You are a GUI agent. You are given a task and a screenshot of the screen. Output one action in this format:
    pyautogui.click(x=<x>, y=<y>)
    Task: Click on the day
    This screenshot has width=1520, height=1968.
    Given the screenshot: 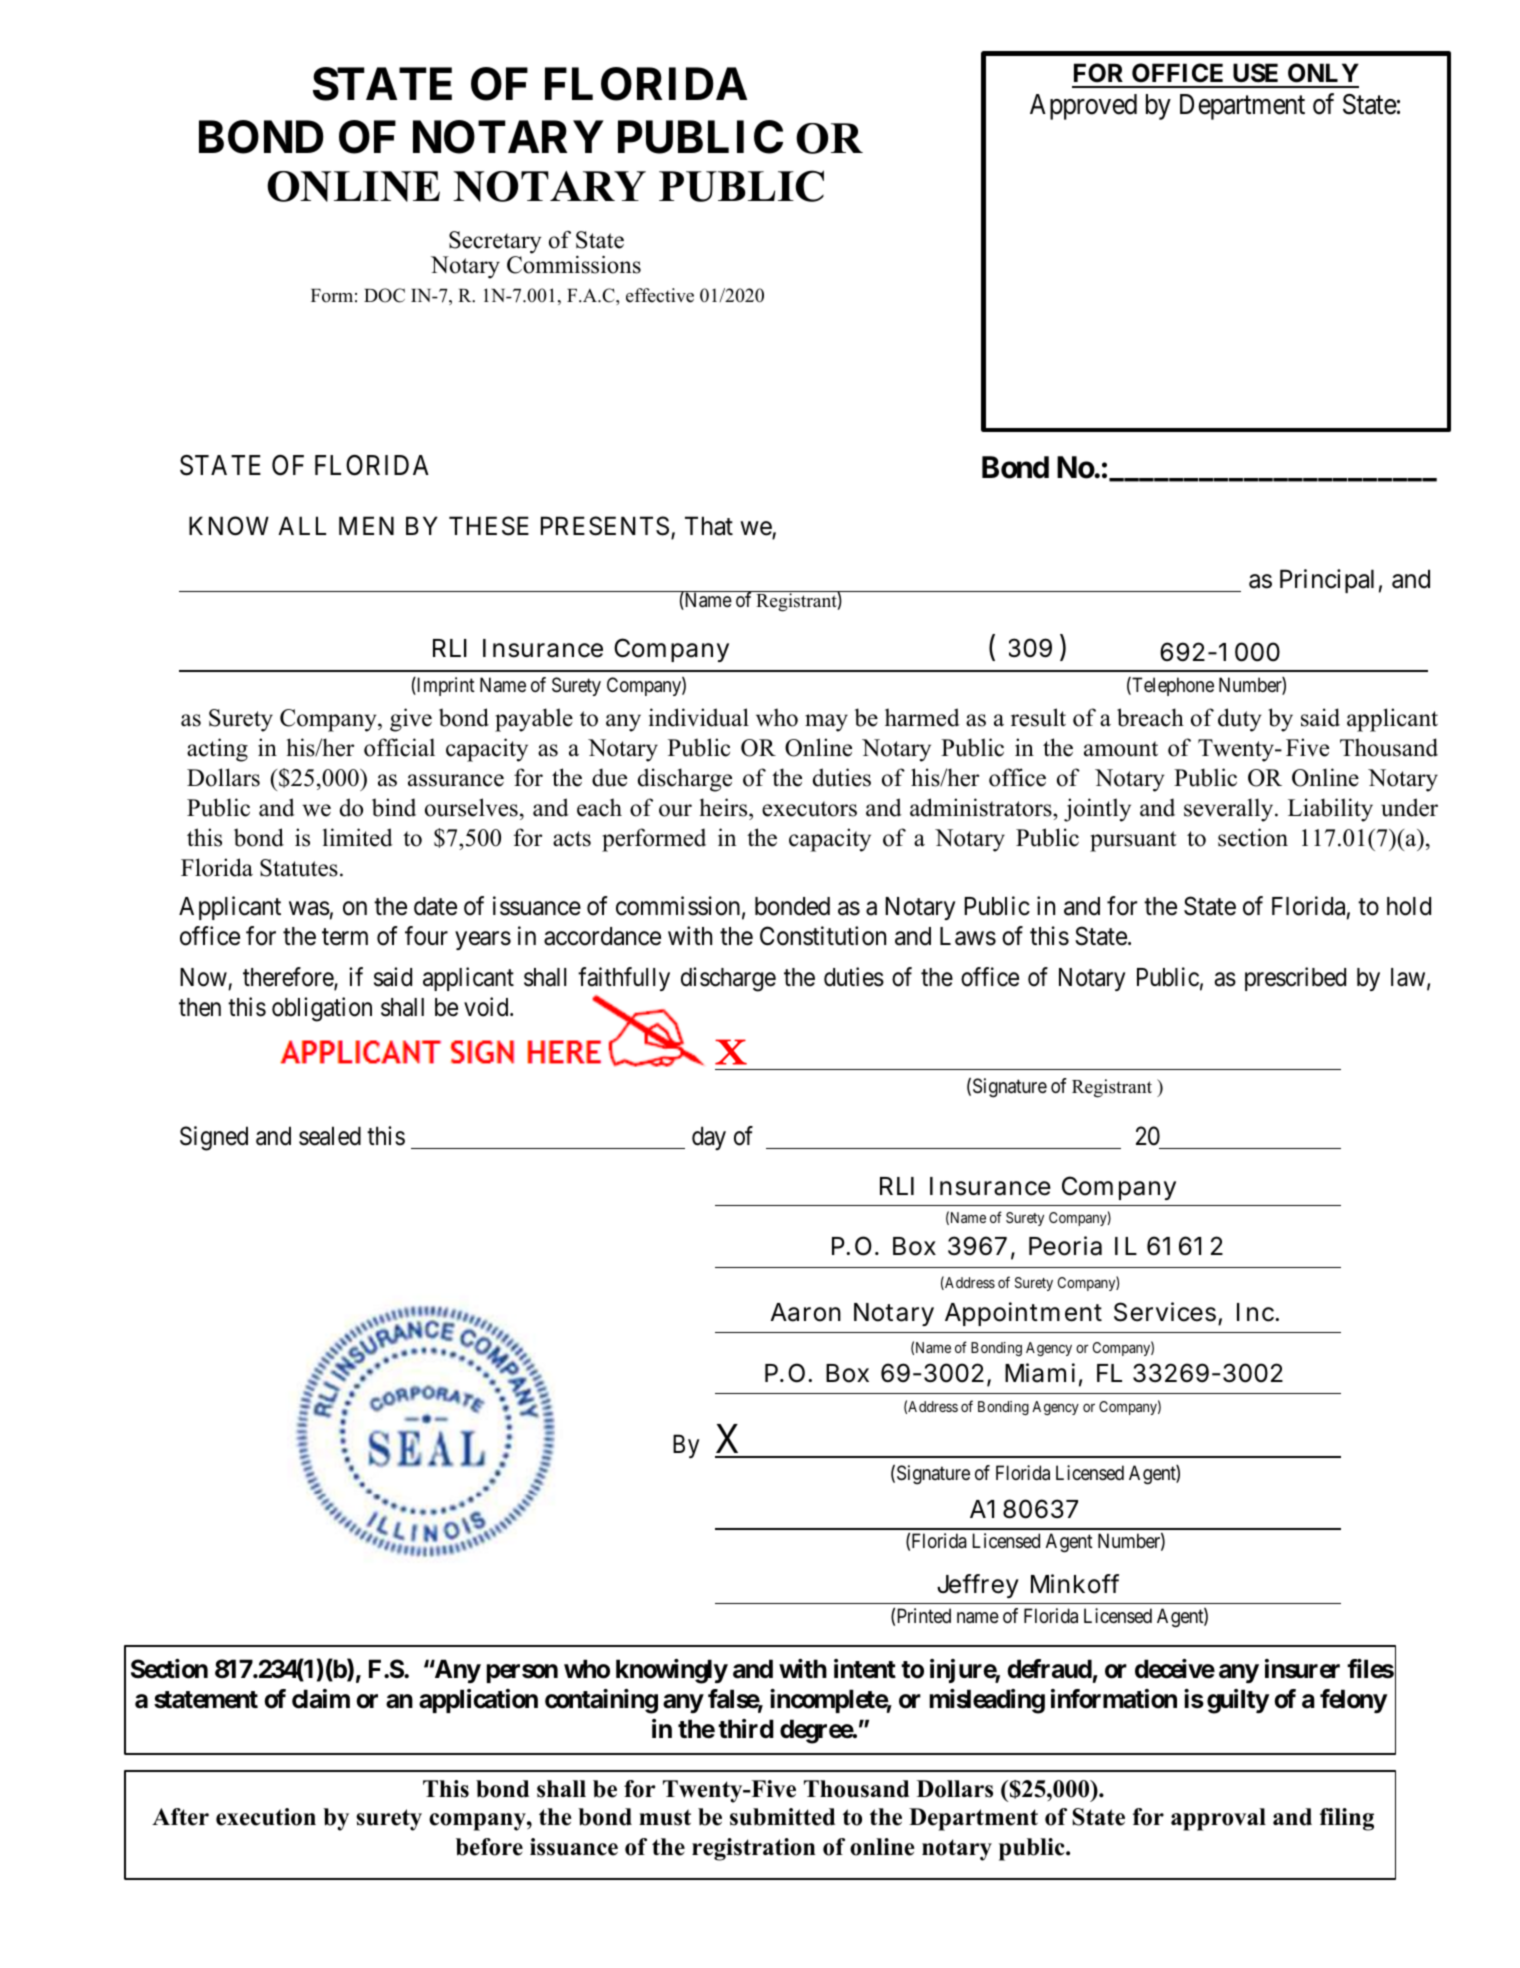 What is the action you would take?
    pyautogui.click(x=709, y=1138)
